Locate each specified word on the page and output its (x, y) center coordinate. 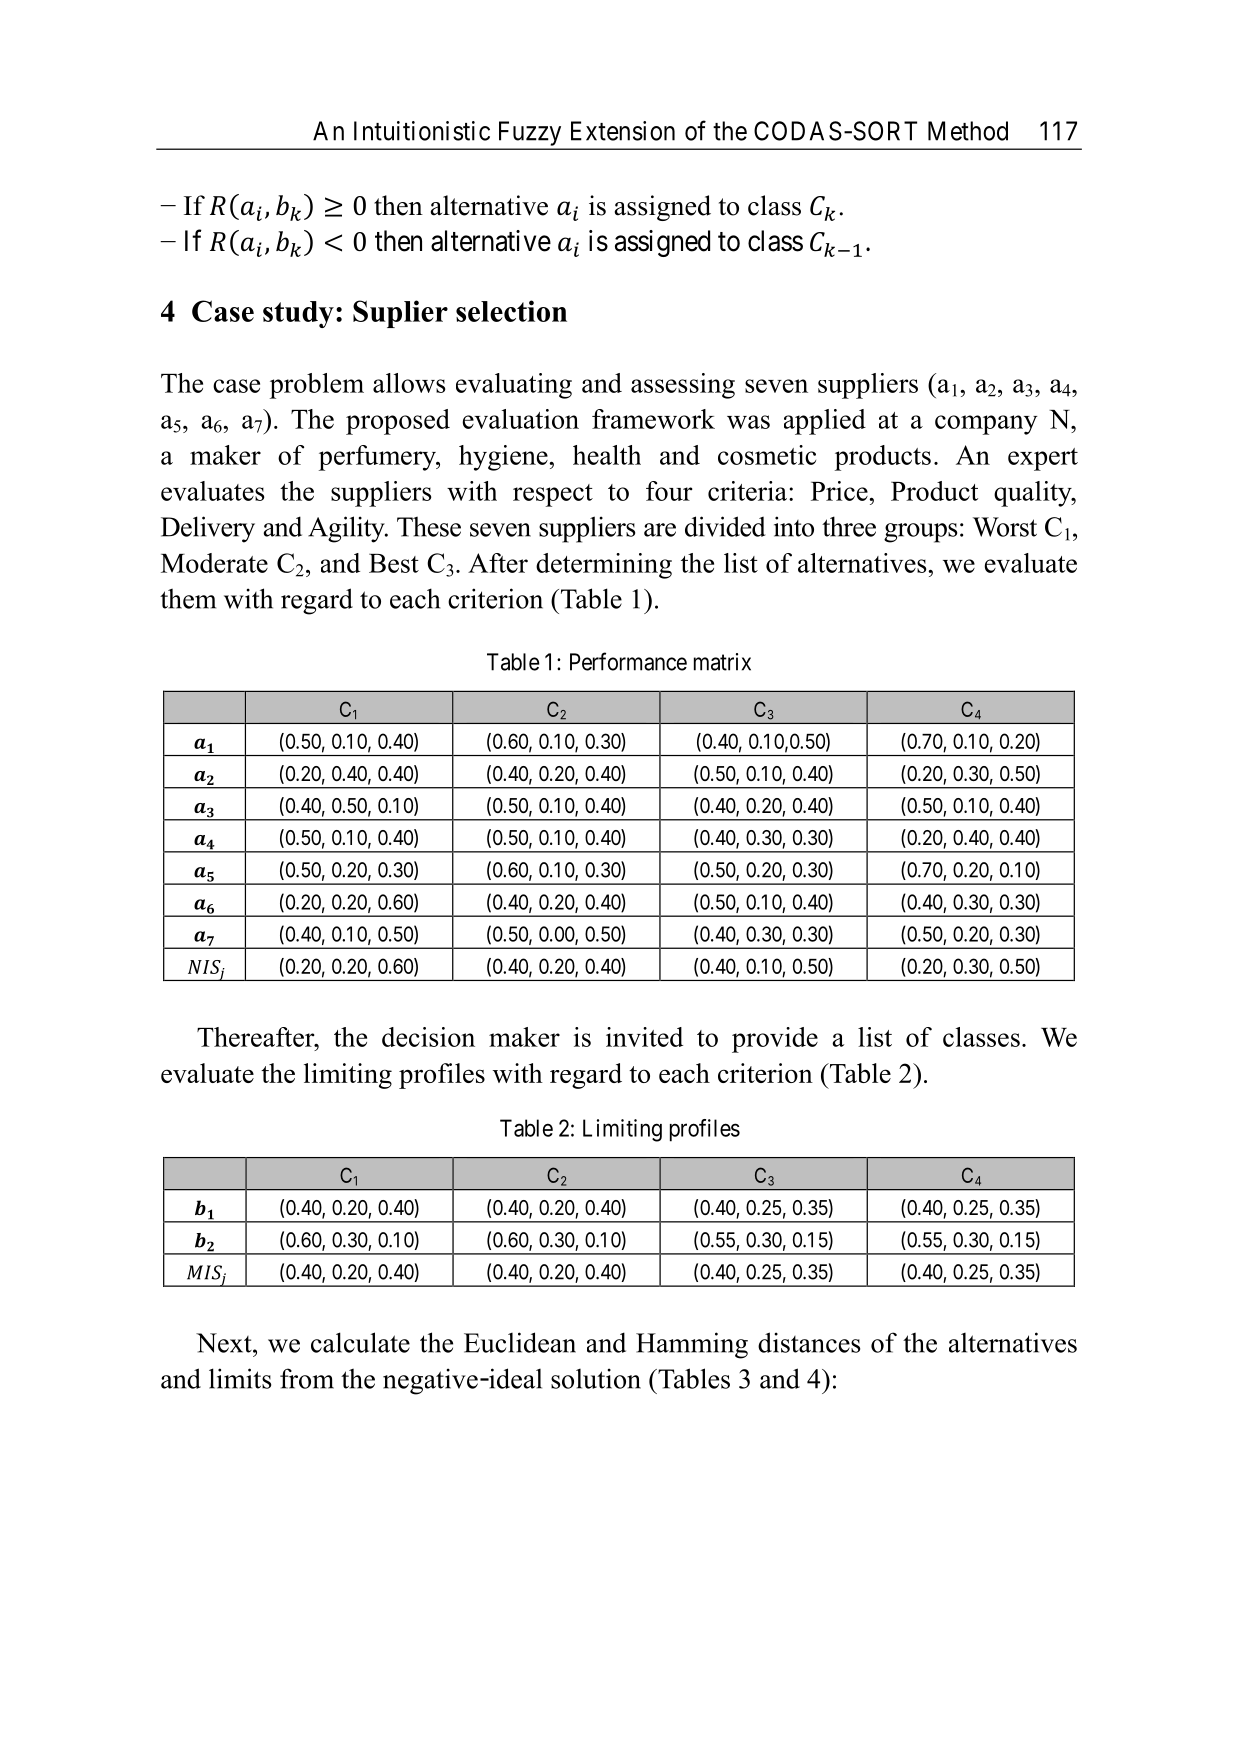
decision (428, 1037)
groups (920, 533)
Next (225, 1343)
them (188, 599)
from (307, 1378)
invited (644, 1037)
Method (968, 131)
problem (317, 386)
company (986, 425)
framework (653, 419)
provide (775, 1040)
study (298, 314)
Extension (623, 131)
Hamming (692, 1345)
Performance (628, 661)
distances (809, 1342)
